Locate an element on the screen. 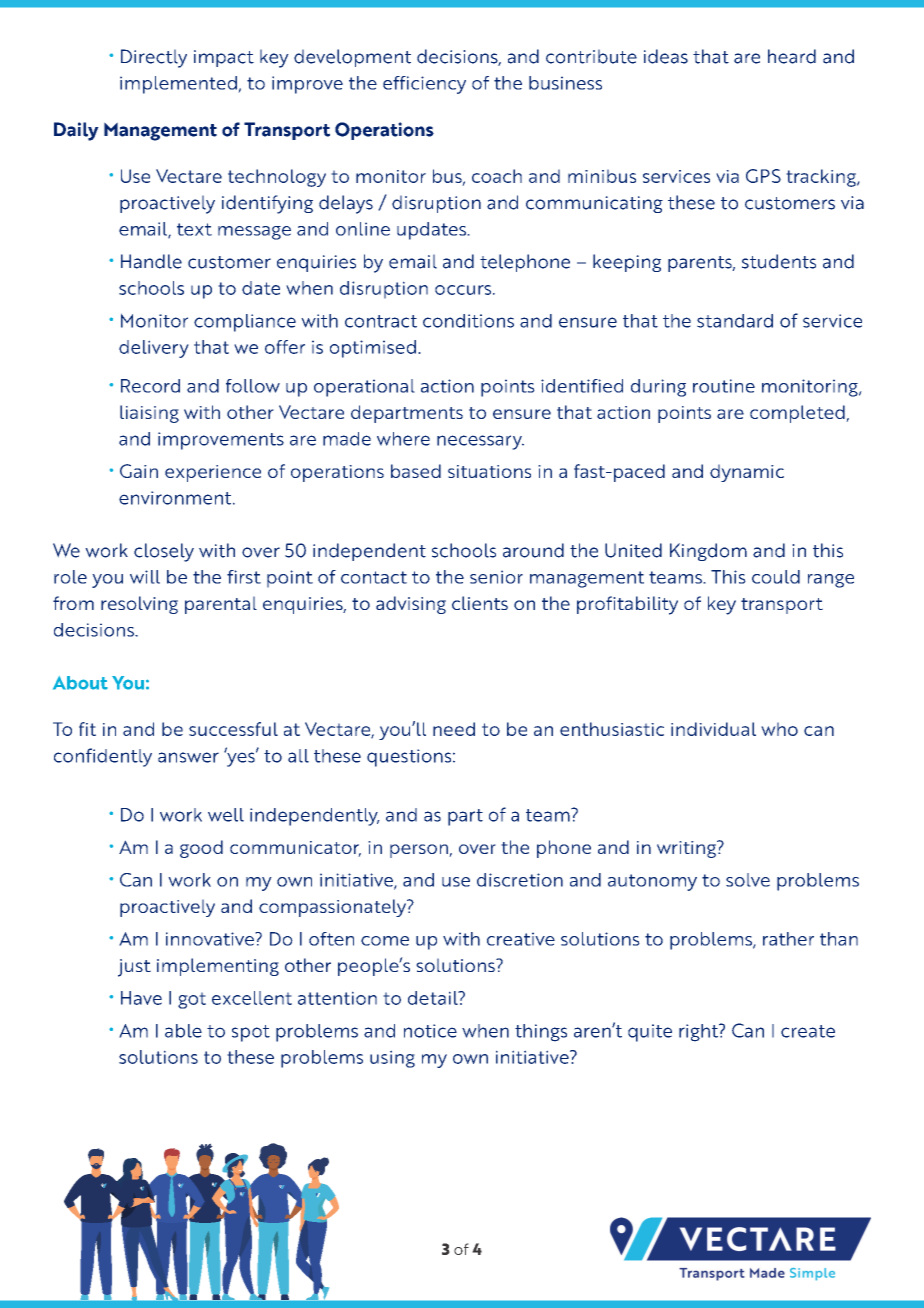 The image size is (924, 1308). could is located at coordinates (776, 577).
